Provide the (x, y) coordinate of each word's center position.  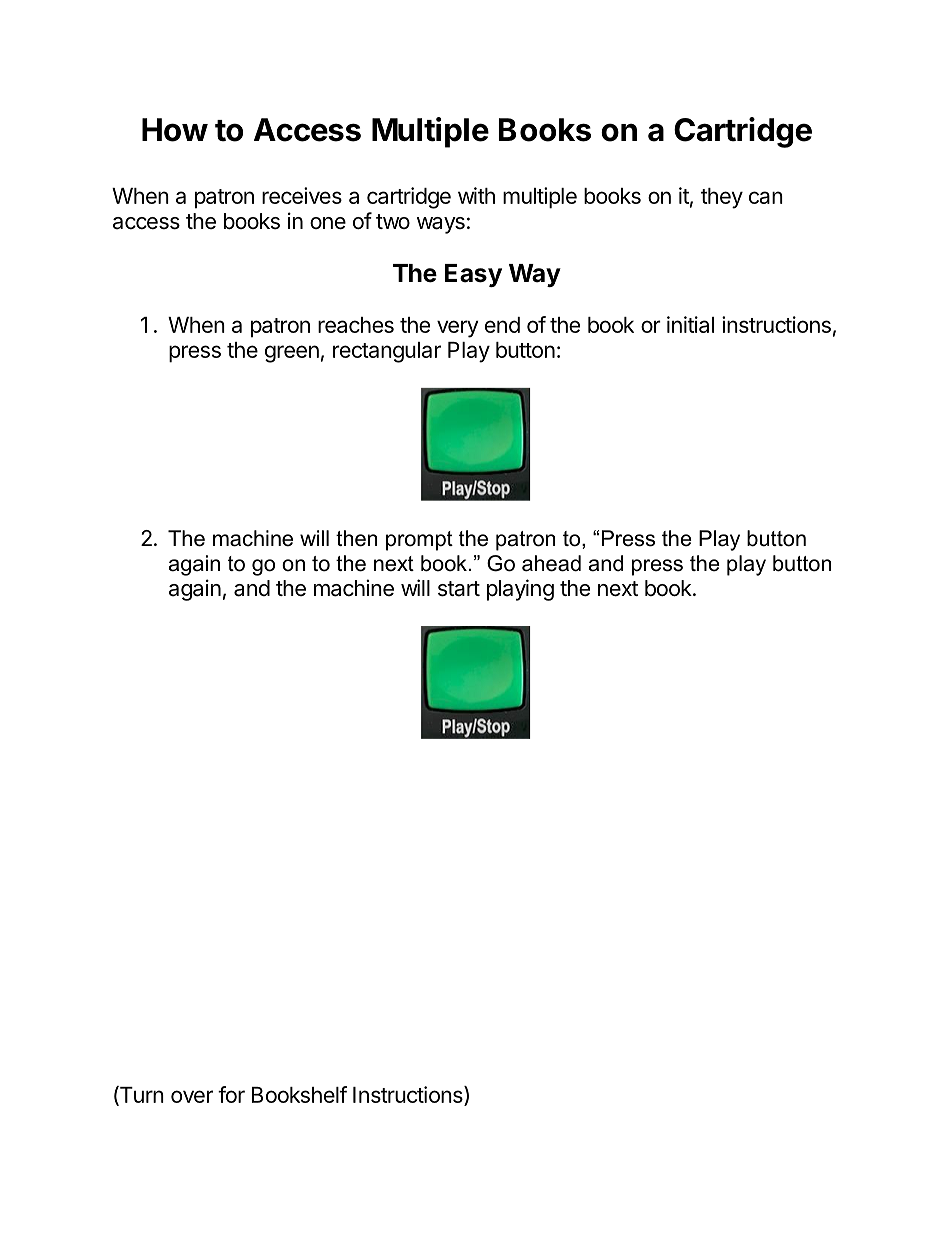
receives (302, 195)
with (476, 195)
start (459, 589)
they (722, 198)
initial (690, 324)
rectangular (387, 352)
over (192, 1096)
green (292, 354)
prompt (419, 541)
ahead (551, 563)
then (356, 538)
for (231, 1094)
